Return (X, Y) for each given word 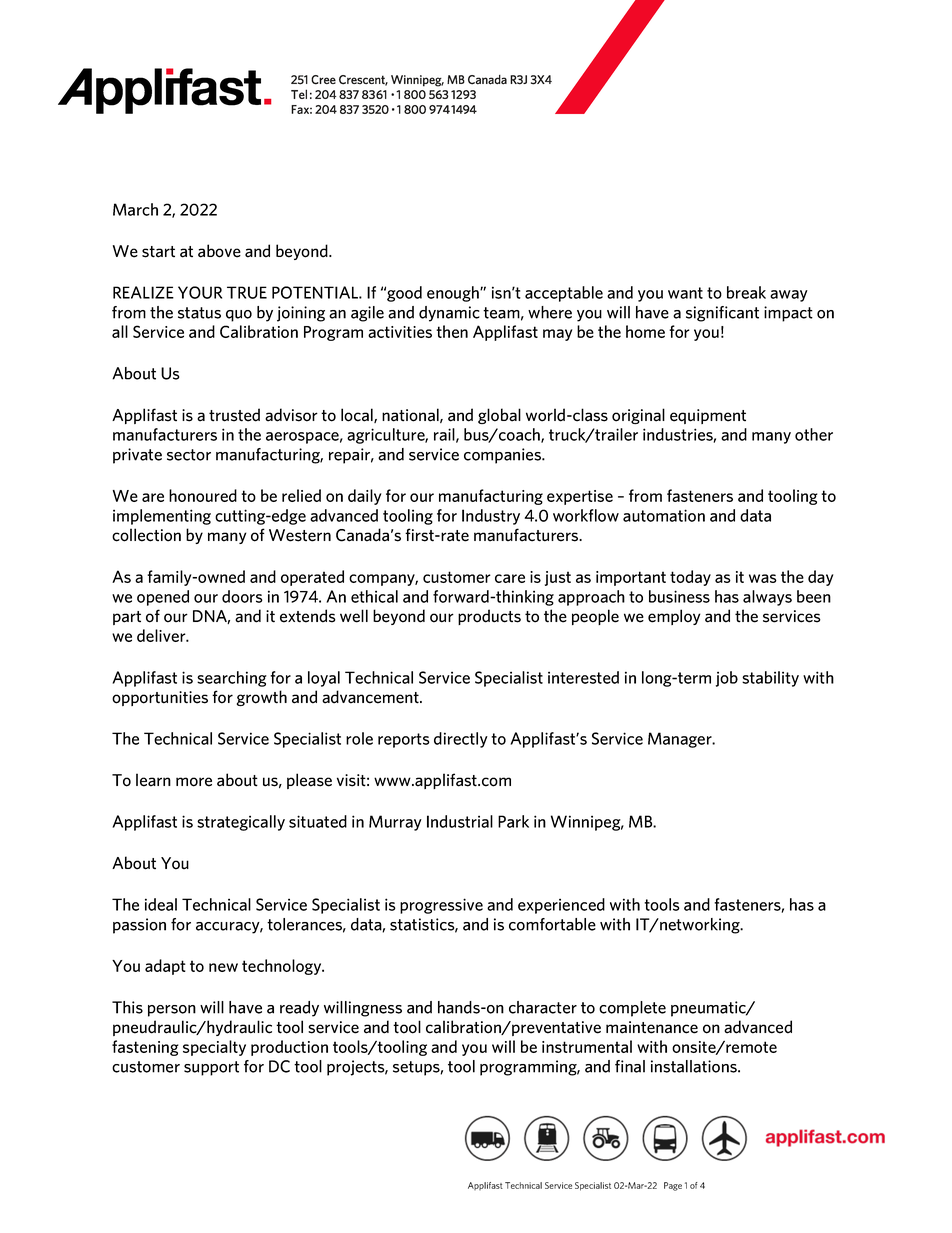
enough (454, 294)
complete (632, 1009)
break (746, 292)
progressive (441, 906)
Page (673, 1186)
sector (189, 455)
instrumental (587, 1046)
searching (232, 679)
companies (503, 456)
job (727, 679)
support (211, 1068)
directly (461, 740)
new (223, 967)
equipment (708, 416)
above (219, 251)
